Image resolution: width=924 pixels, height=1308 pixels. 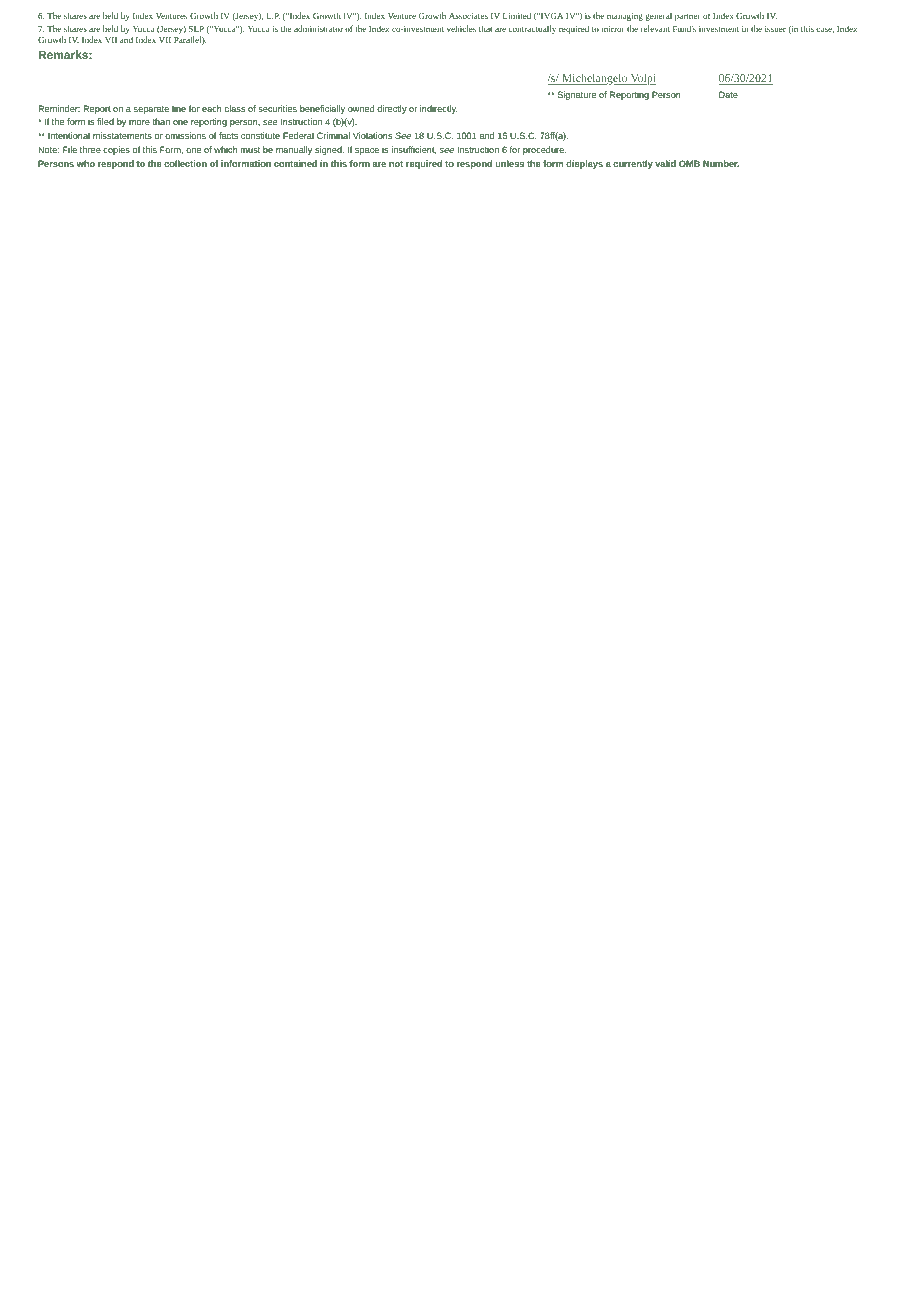 I want to click on SLP, so click(x=196, y=29).
